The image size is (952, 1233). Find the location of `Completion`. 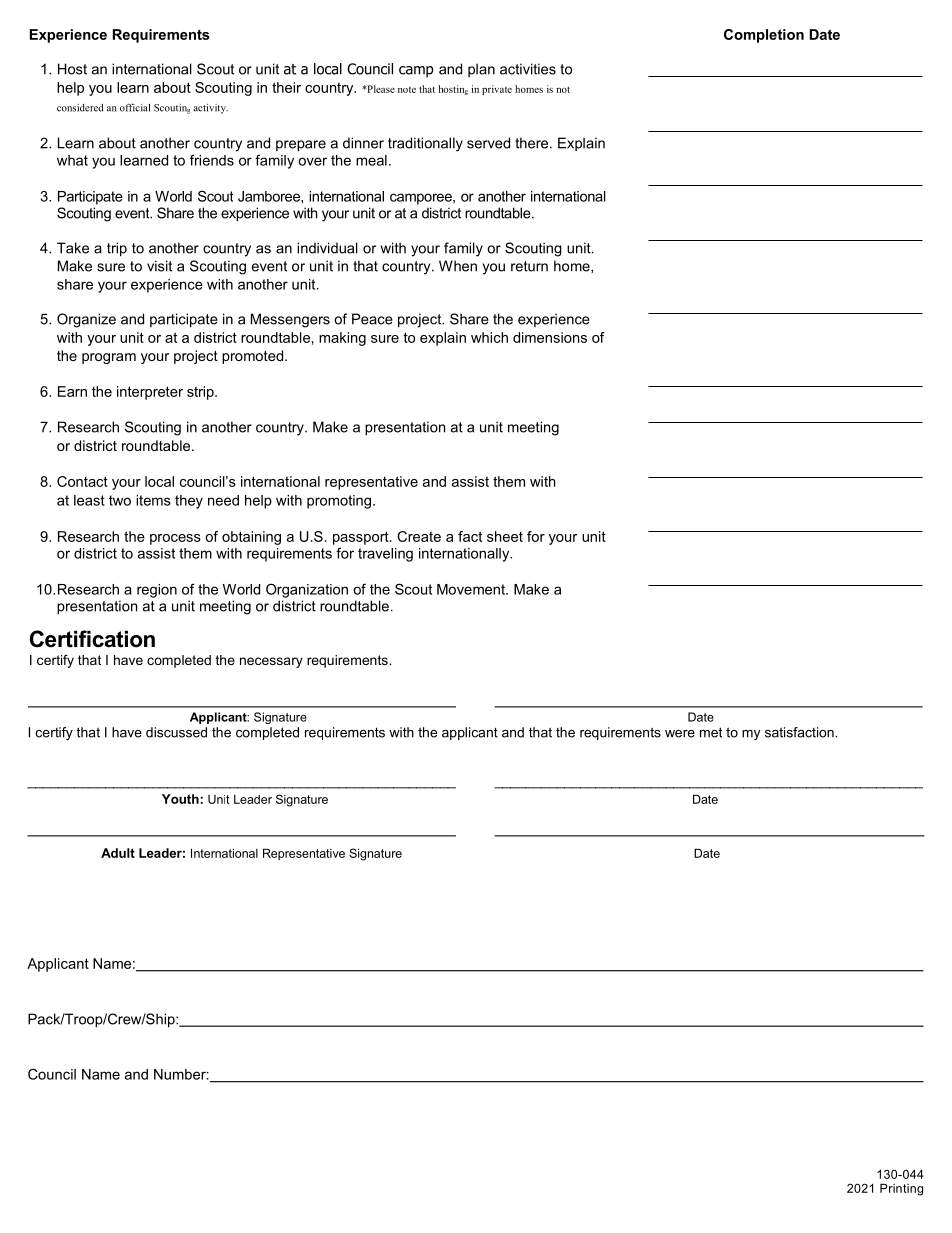

Completion is located at coordinates (764, 36).
